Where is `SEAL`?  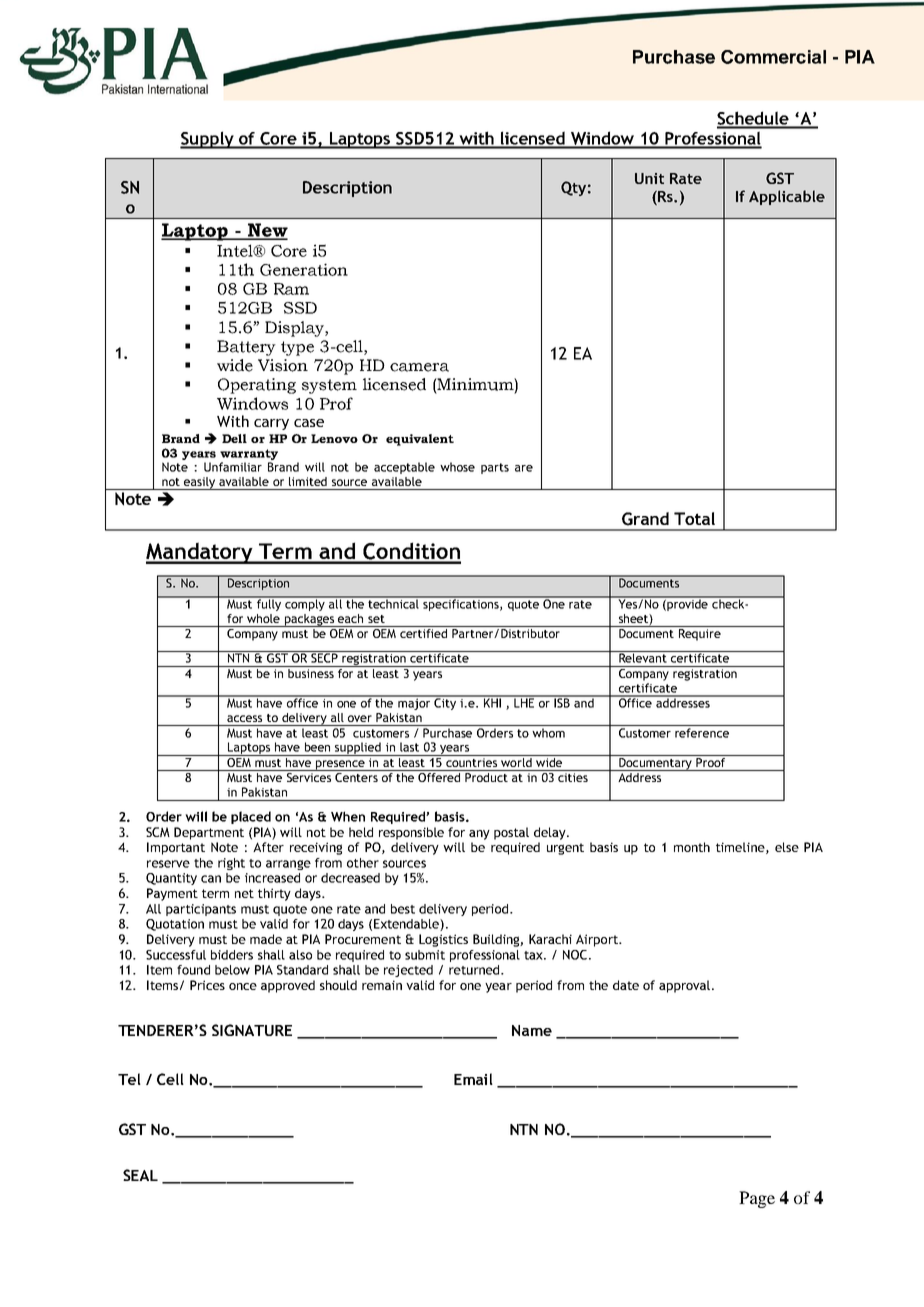
SEAL is located at coordinates (140, 1175).
